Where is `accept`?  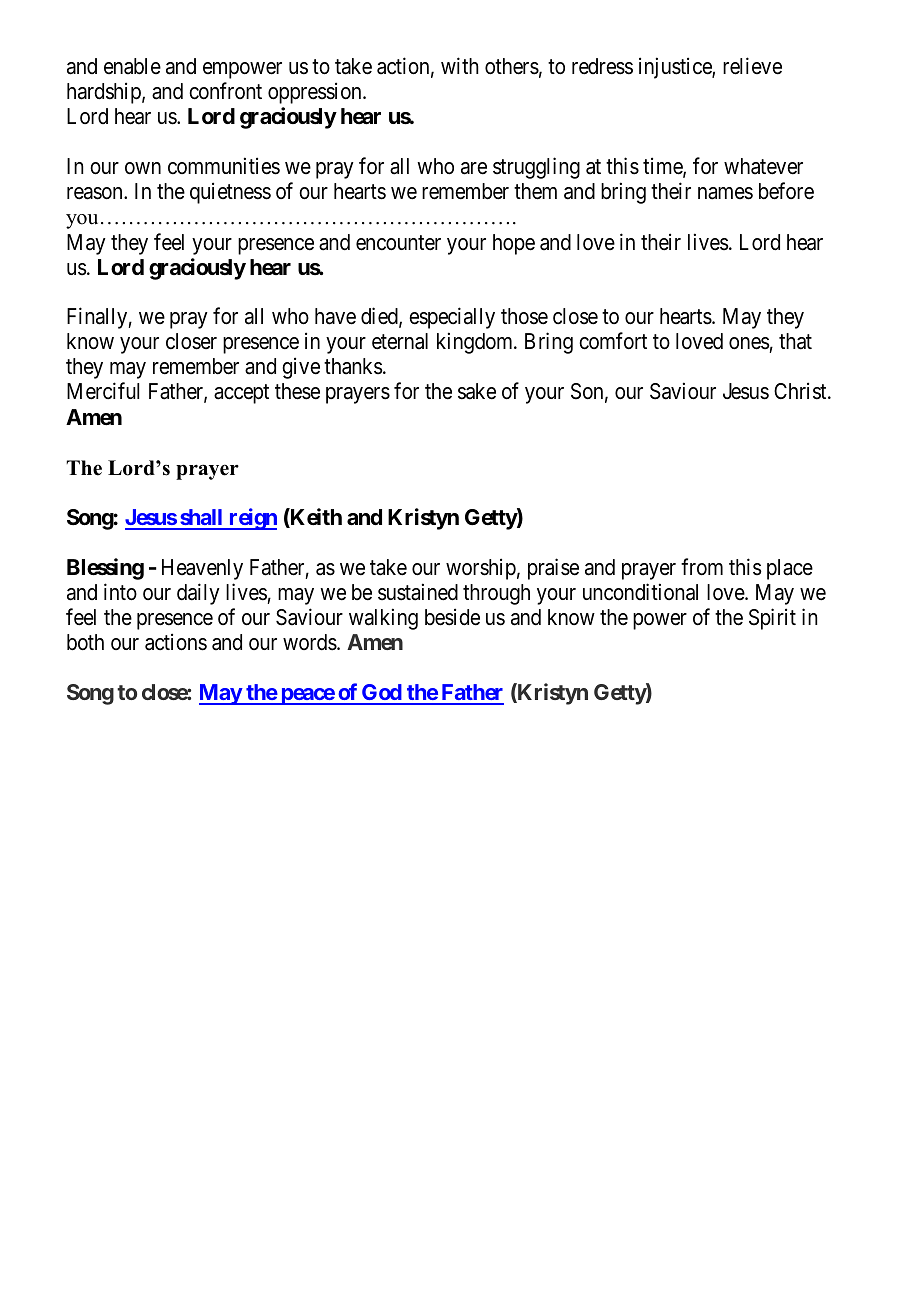 accept is located at coordinates (241, 394).
